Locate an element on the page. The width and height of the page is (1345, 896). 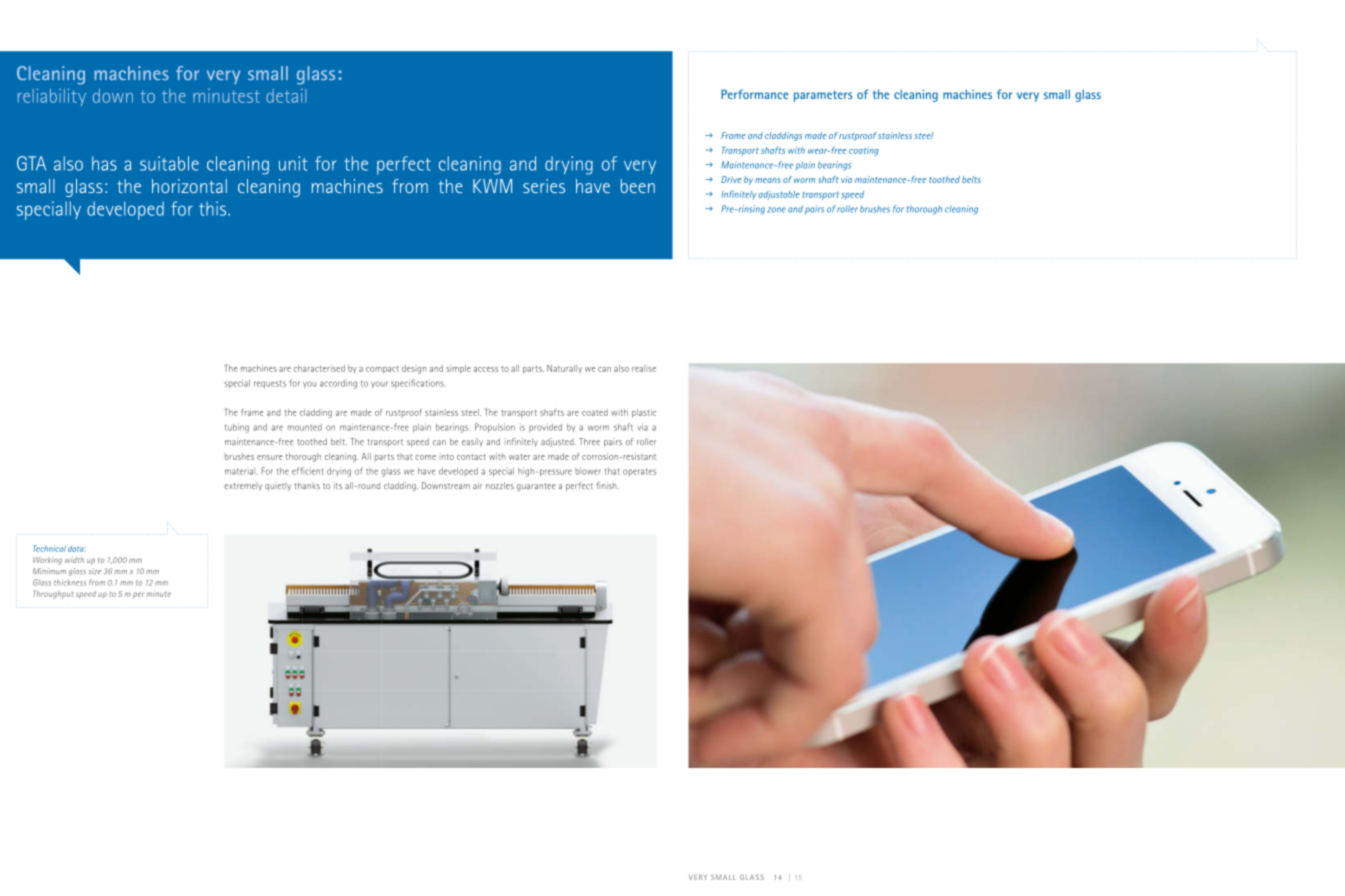
requests is located at coordinates (270, 384).
